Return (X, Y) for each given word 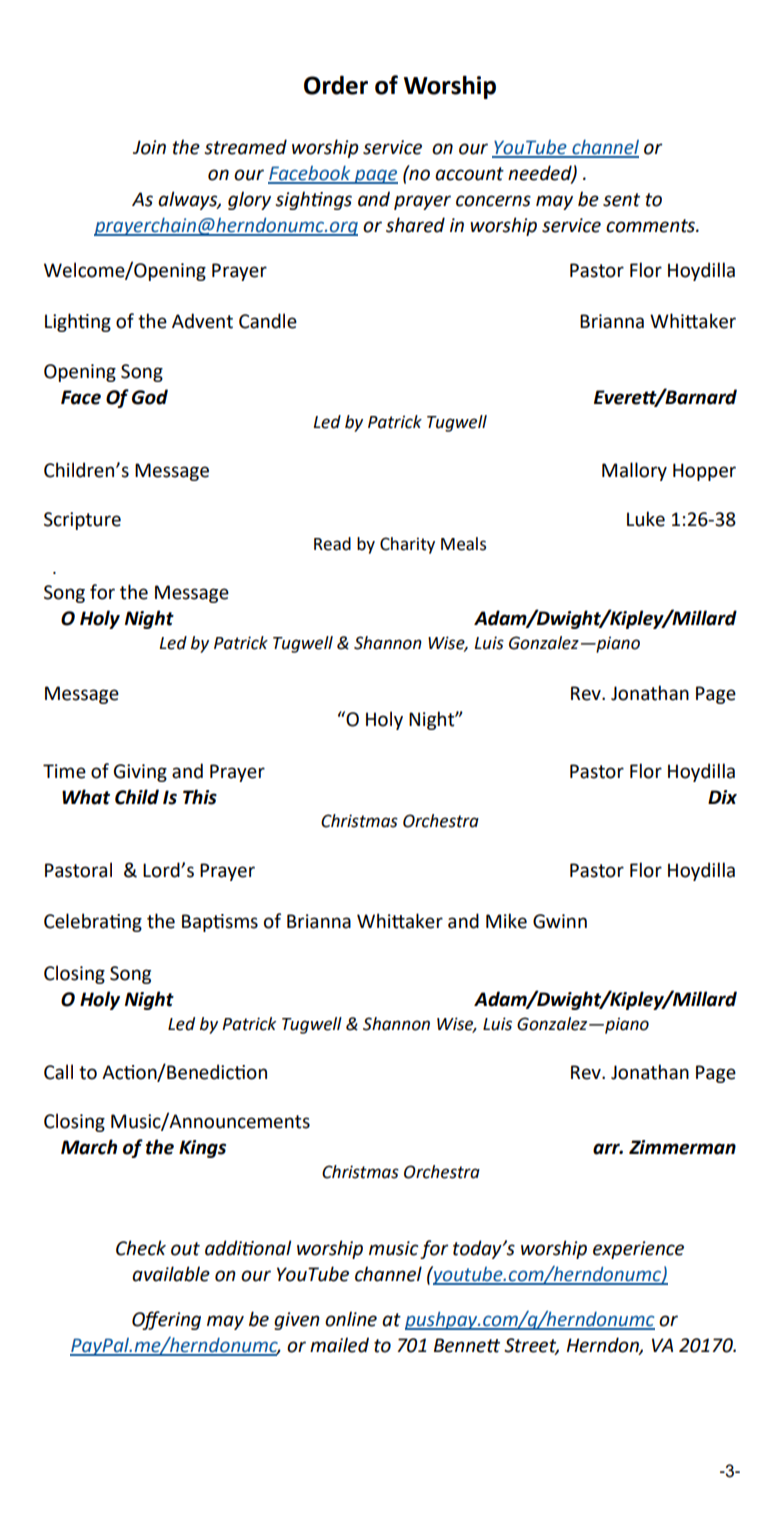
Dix (722, 797)
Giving (140, 773)
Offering (166, 1320)
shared (415, 225)
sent (621, 200)
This (200, 797)
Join (149, 147)
